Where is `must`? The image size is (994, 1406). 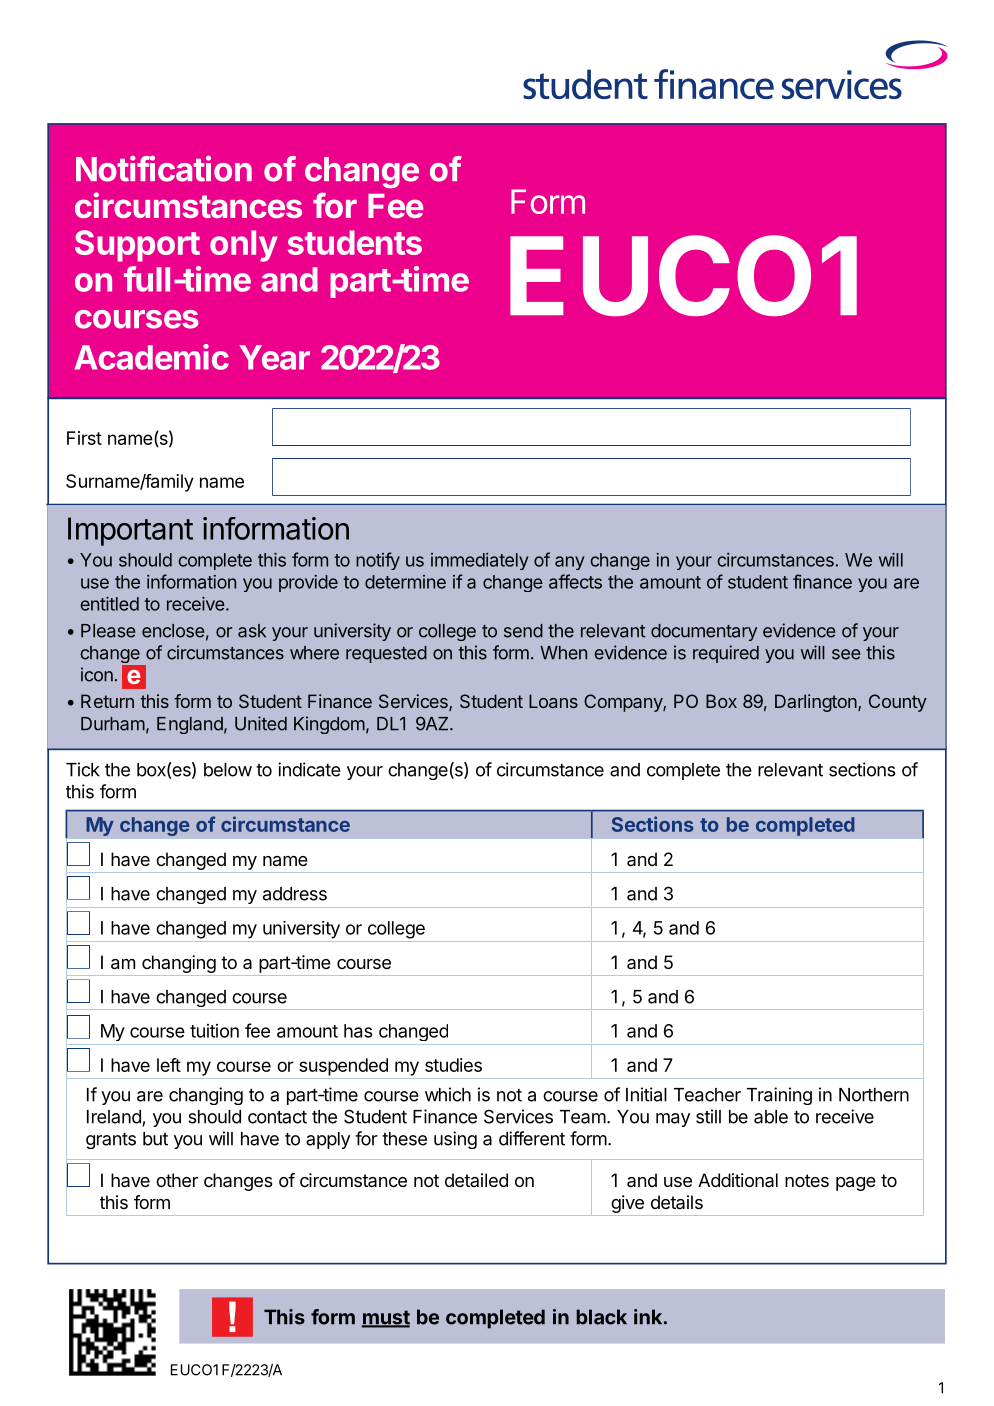 must is located at coordinates (386, 1318).
